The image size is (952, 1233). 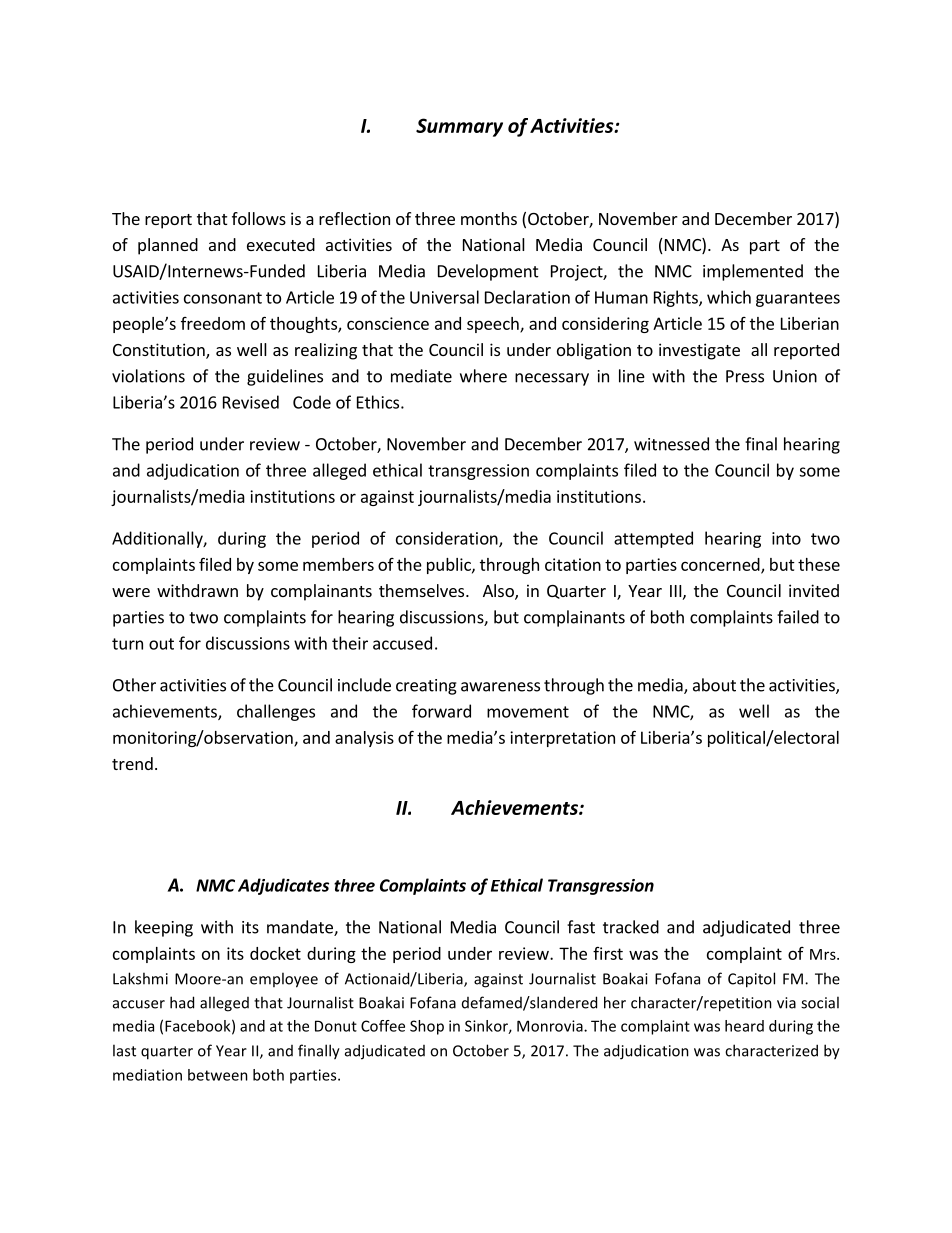 I want to click on about, so click(x=714, y=685).
